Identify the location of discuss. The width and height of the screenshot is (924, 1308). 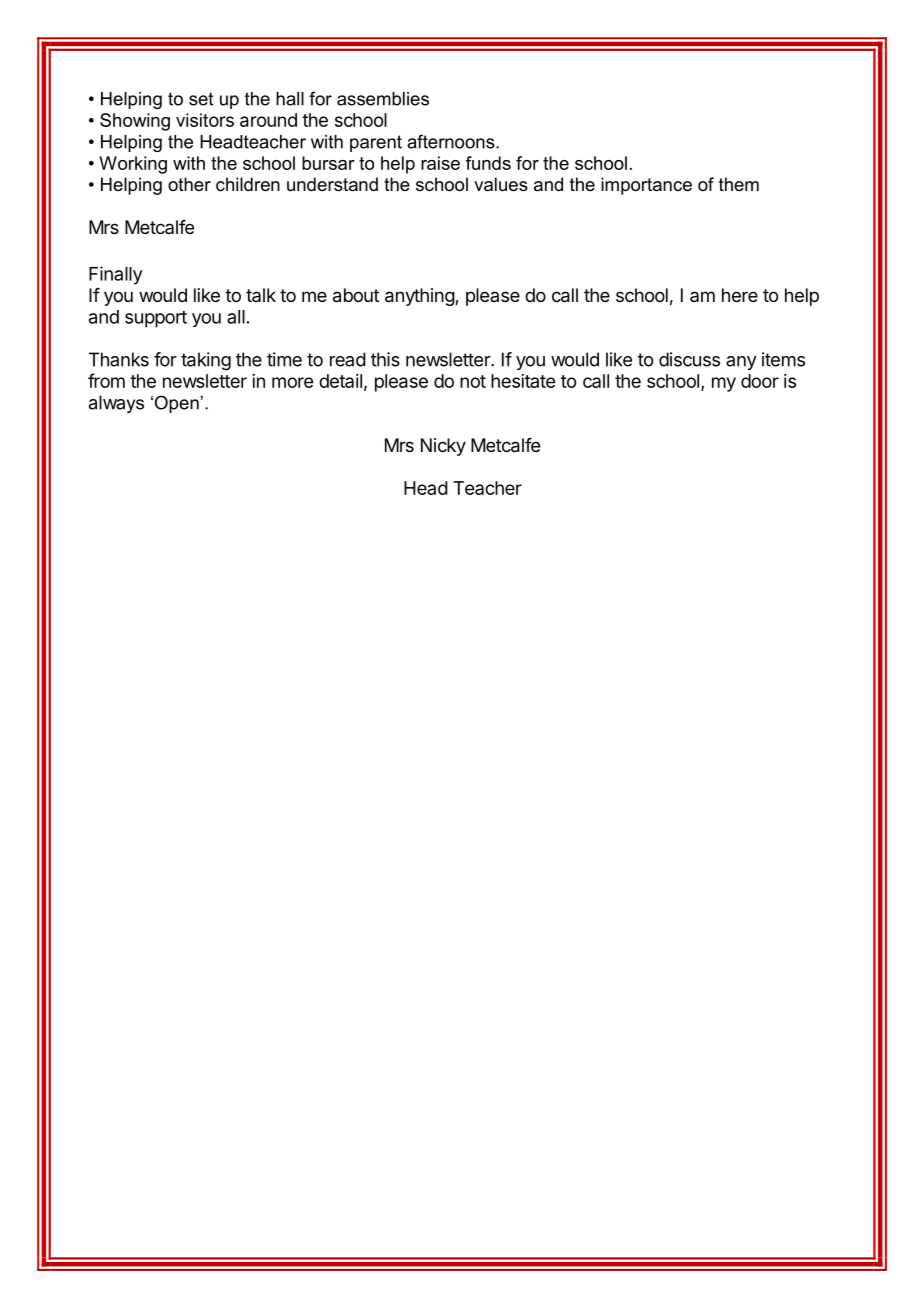
(689, 359).
